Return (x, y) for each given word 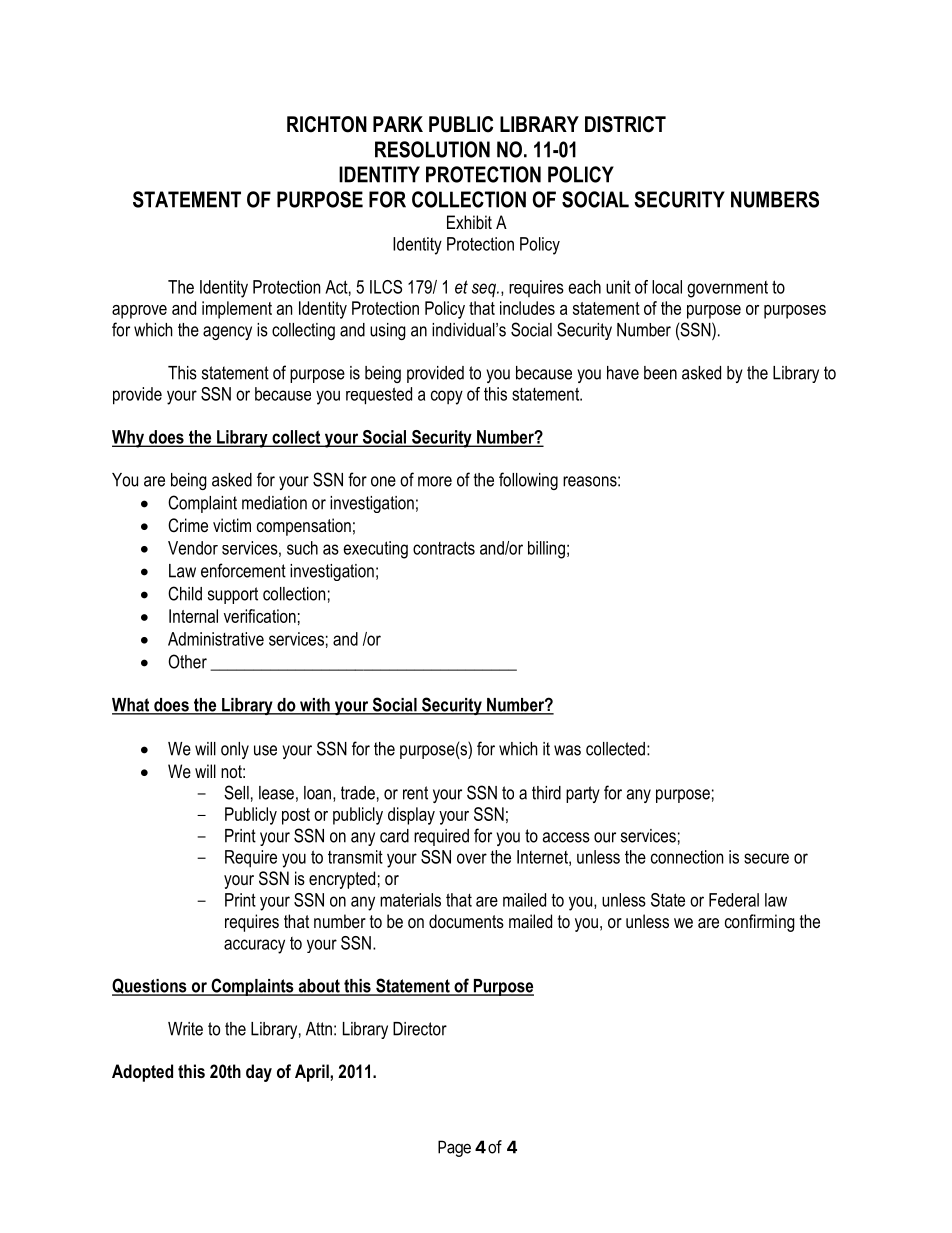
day (259, 1073)
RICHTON (327, 124)
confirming (760, 923)
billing (546, 550)
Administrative (216, 639)
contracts (444, 548)
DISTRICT (625, 124)
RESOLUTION (432, 149)
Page (454, 1148)
